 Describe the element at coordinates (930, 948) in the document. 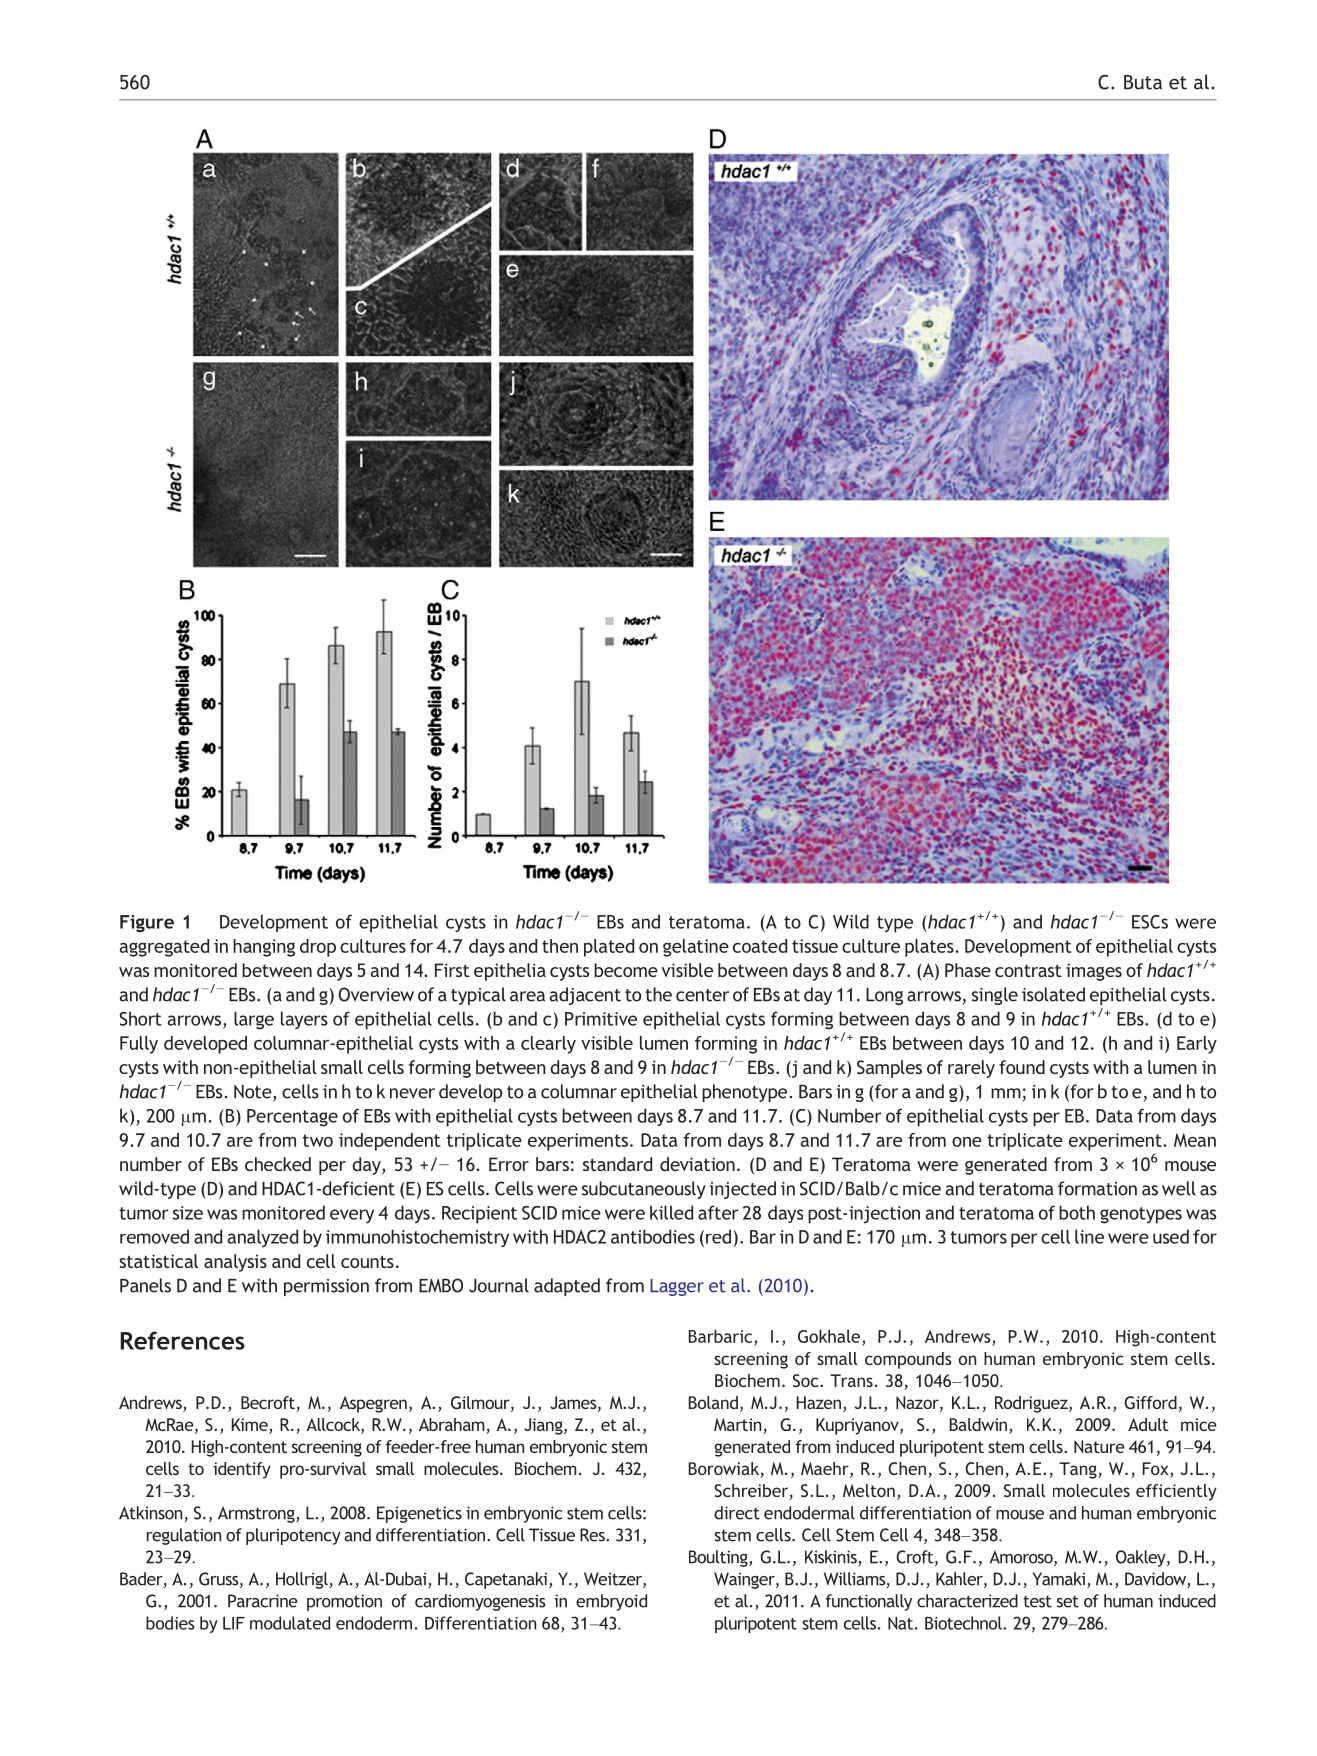

I see `plates` at that location.
